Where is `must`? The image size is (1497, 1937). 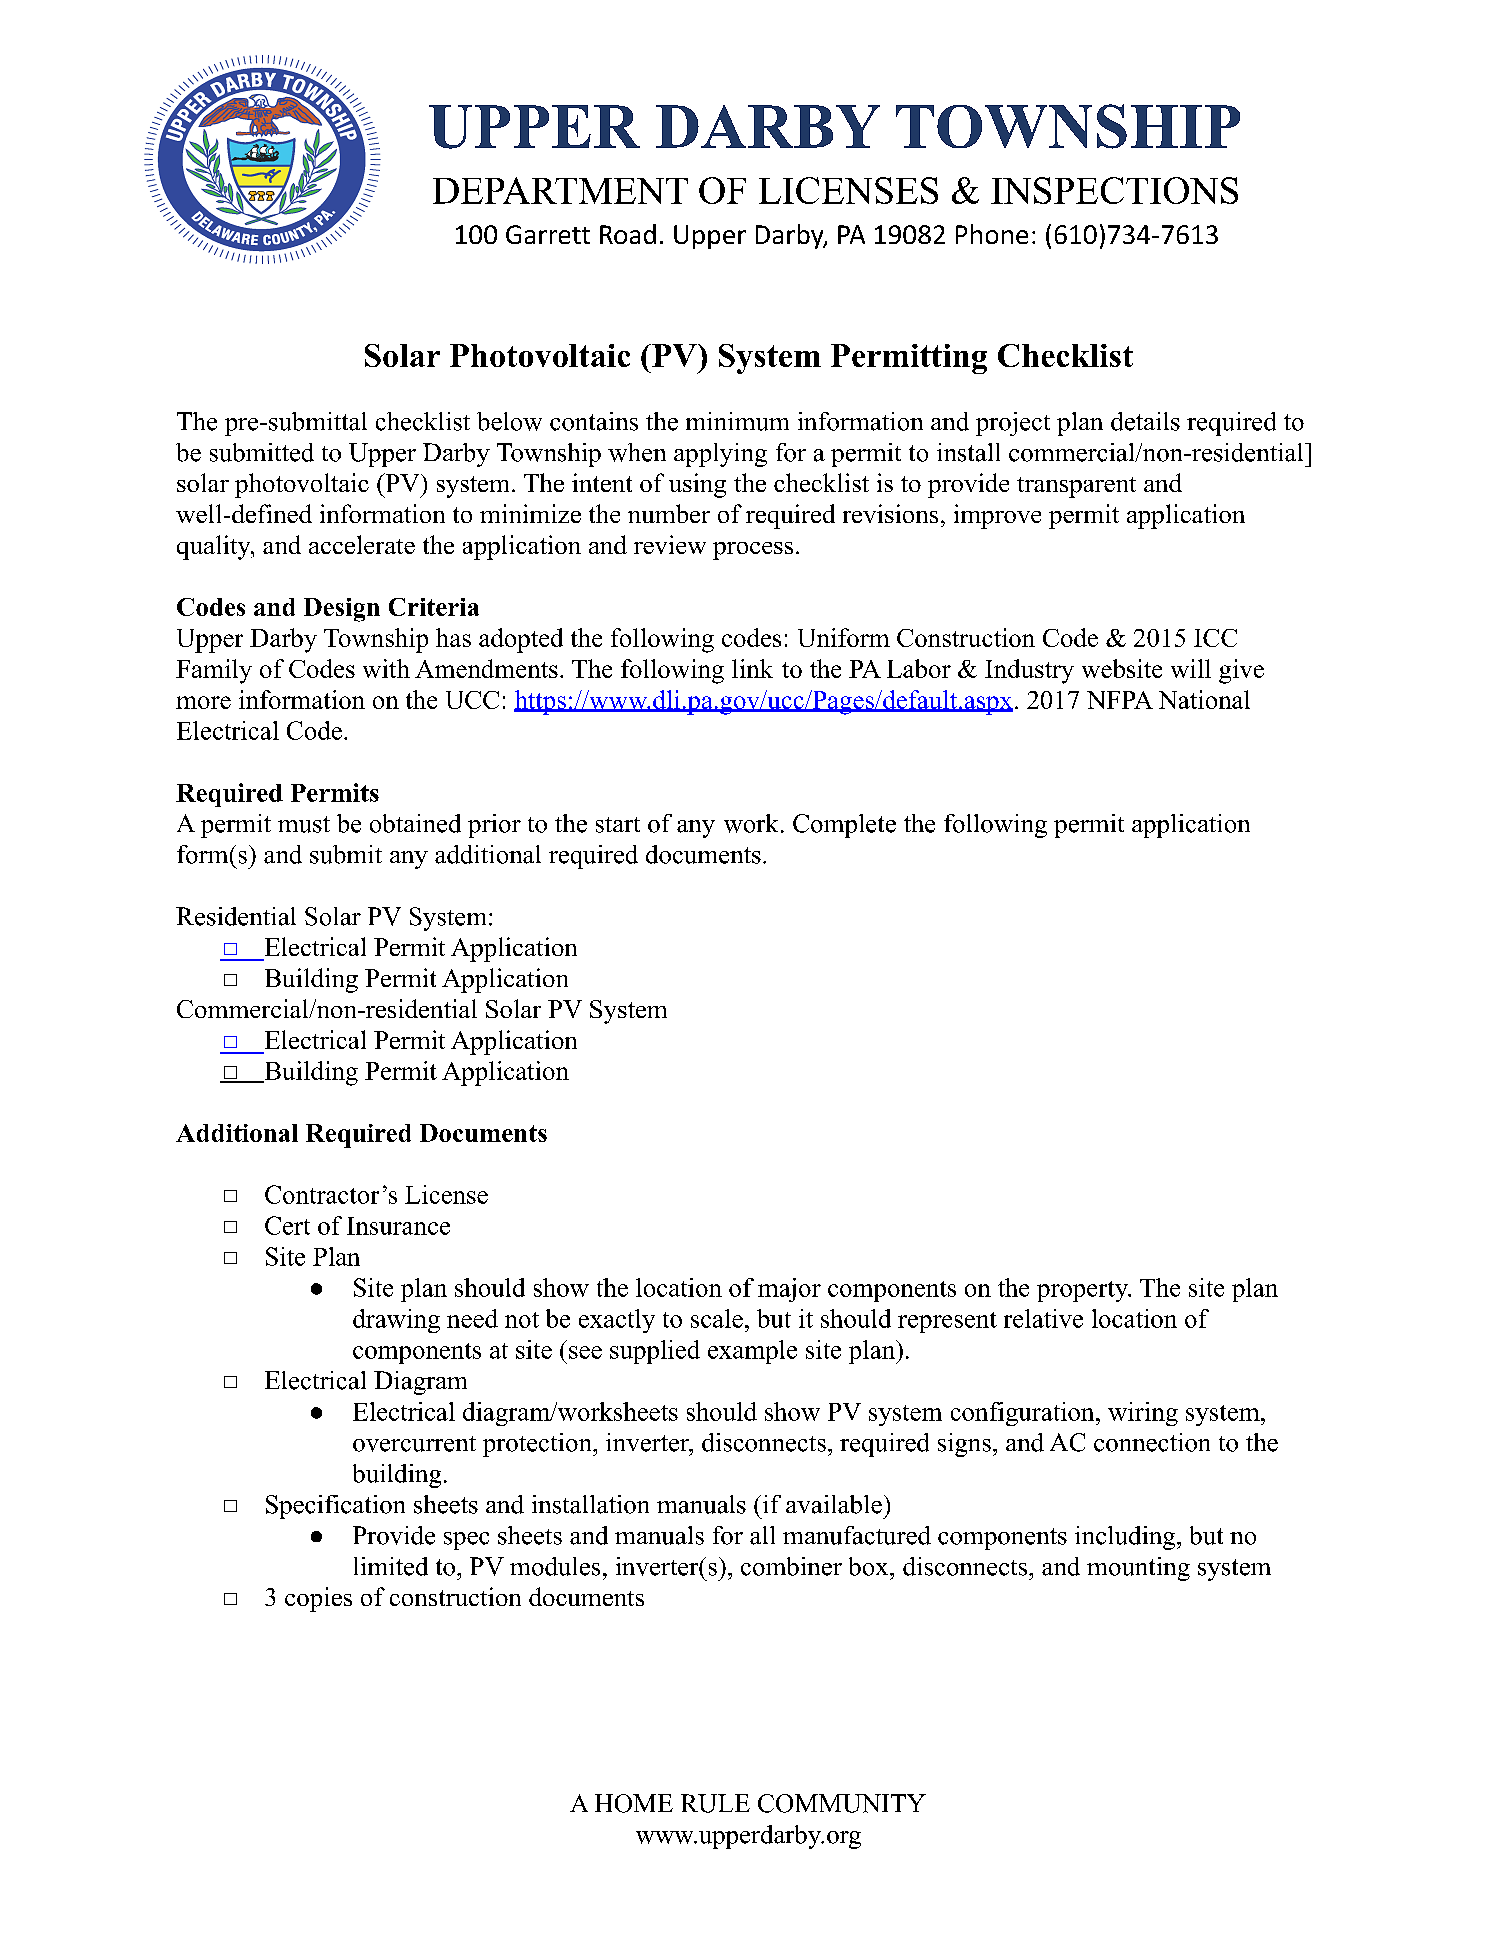
must is located at coordinates (304, 824).
